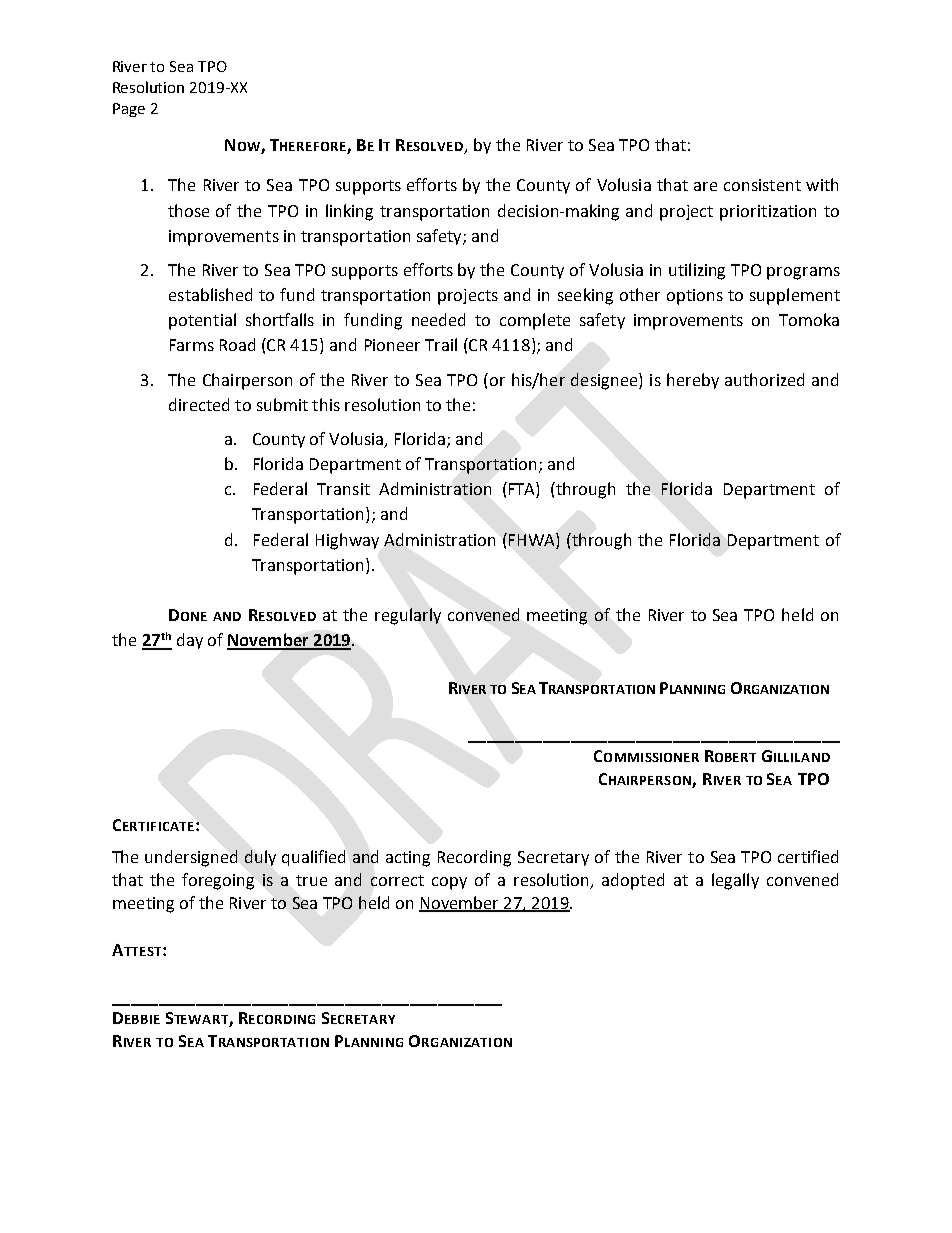  What do you see at coordinates (190, 641) in the screenshot?
I see `day` at bounding box center [190, 641].
